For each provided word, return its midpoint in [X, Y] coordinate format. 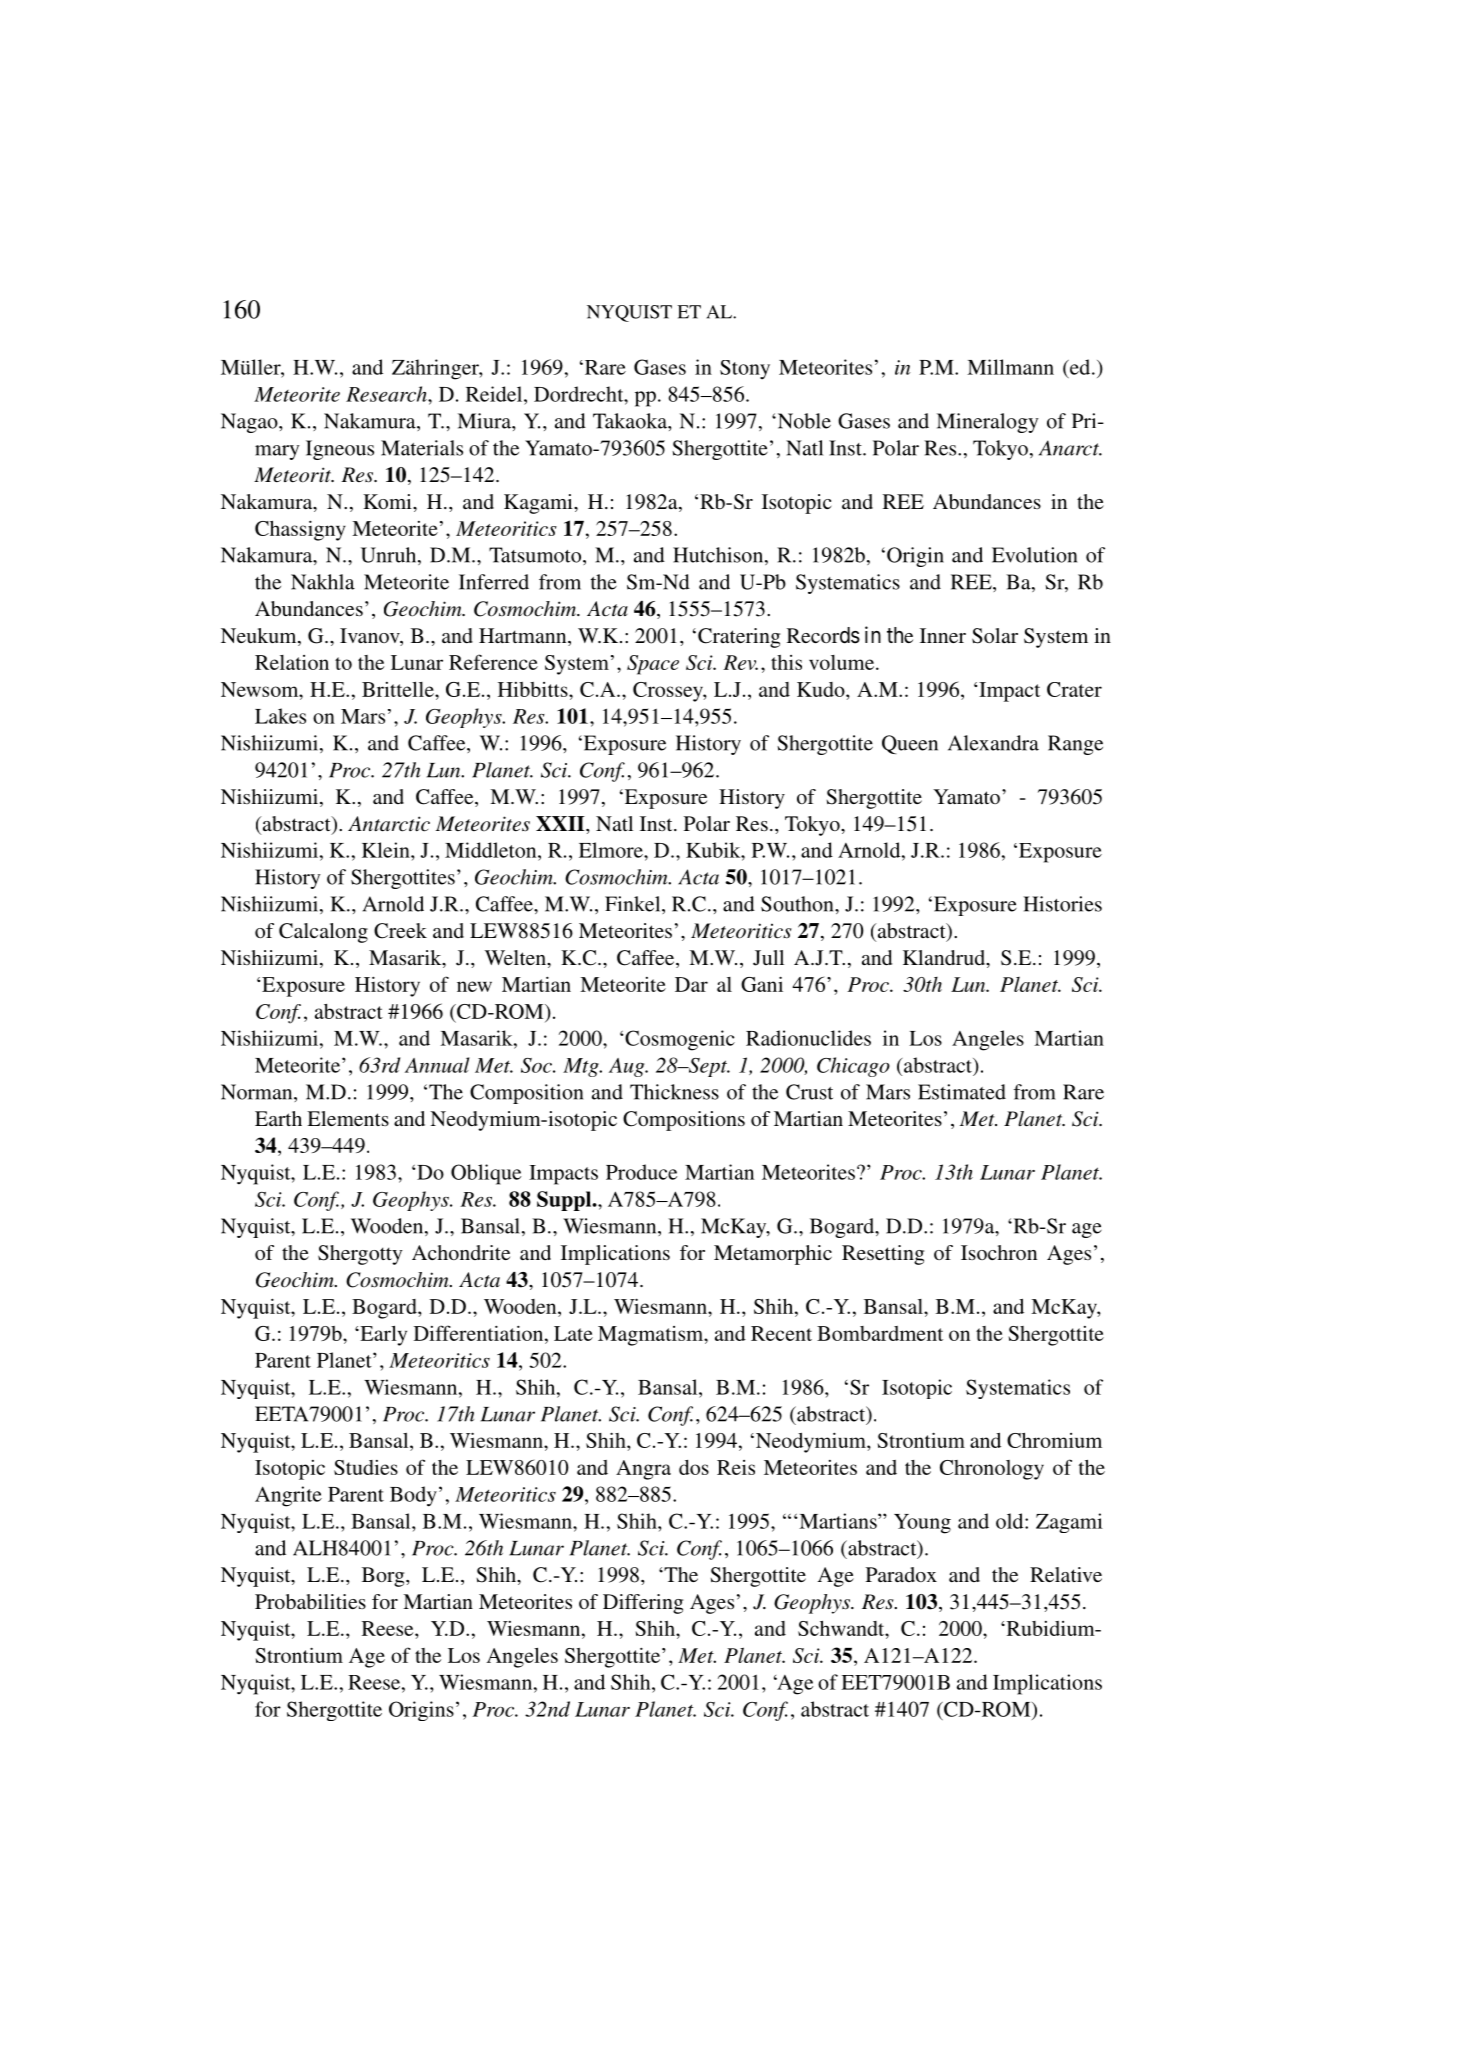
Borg [384, 1577]
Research [387, 394]
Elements [348, 1118]
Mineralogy [988, 423]
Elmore [612, 850]
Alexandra [993, 743]
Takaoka [631, 421]
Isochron [999, 1252]
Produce [641, 1172]
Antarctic [389, 824]
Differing [643, 1604]
